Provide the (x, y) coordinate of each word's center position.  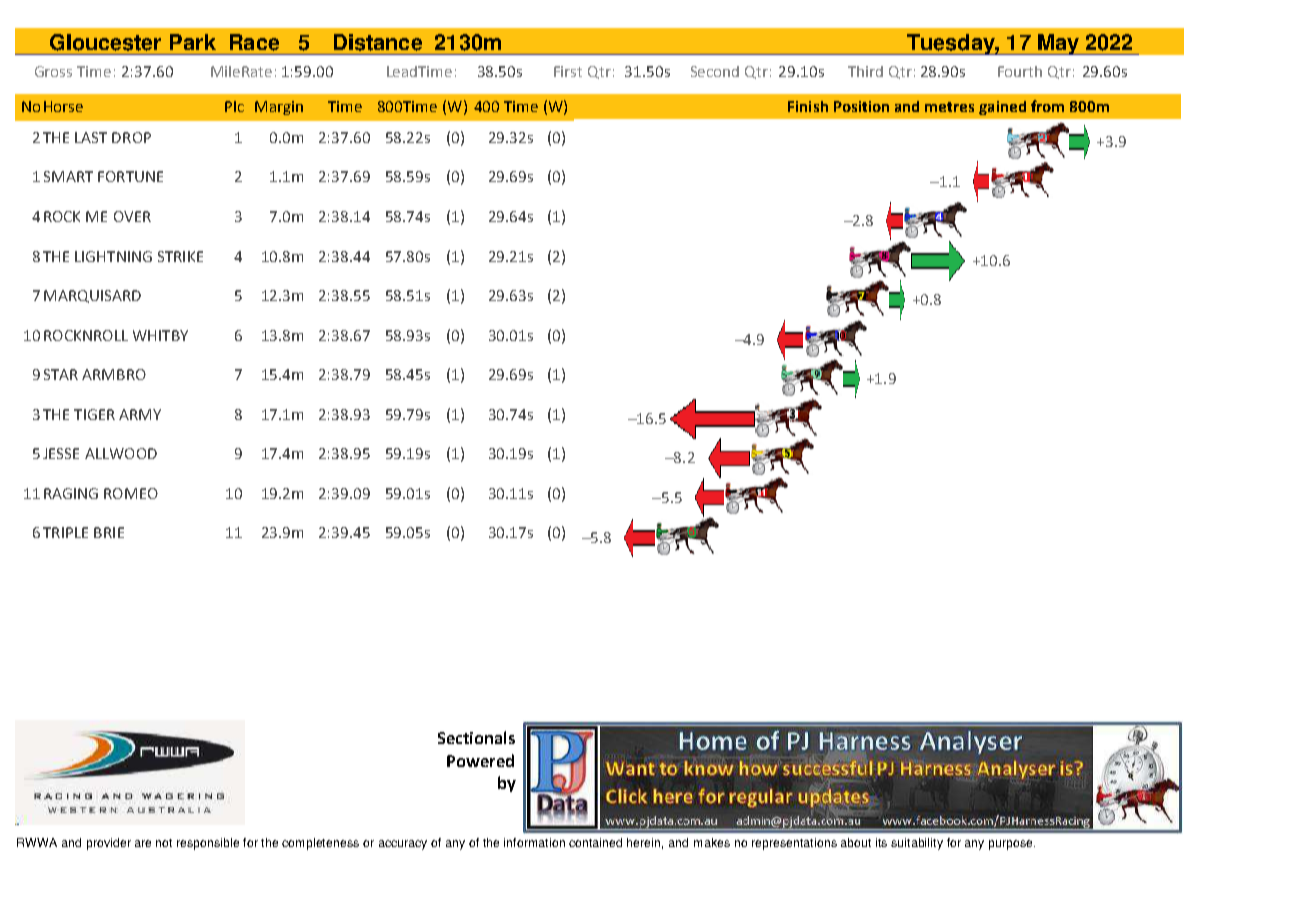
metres (949, 107)
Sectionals (476, 737)
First (568, 71)
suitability (917, 844)
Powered (480, 760)
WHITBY (160, 335)
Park (193, 42)
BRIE (109, 532)
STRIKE (180, 256)
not (164, 843)
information (534, 842)
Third (865, 71)
